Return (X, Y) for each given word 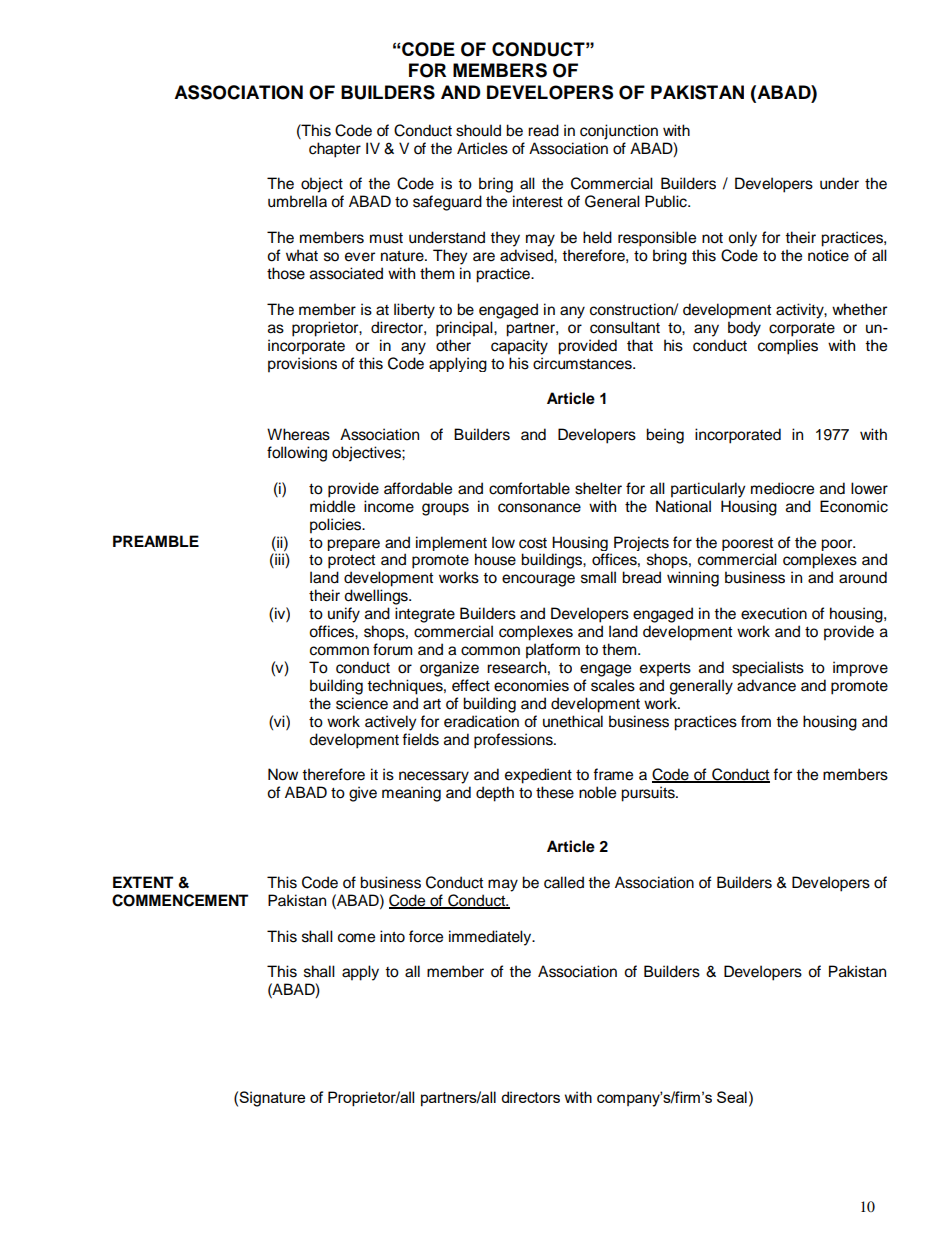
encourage (538, 580)
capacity (519, 347)
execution (774, 613)
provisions (302, 365)
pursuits (649, 794)
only (742, 239)
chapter (335, 150)
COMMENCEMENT (180, 900)
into (392, 936)
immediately (491, 938)
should (478, 130)
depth (495, 794)
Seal (732, 1097)
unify (344, 615)
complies (788, 347)
